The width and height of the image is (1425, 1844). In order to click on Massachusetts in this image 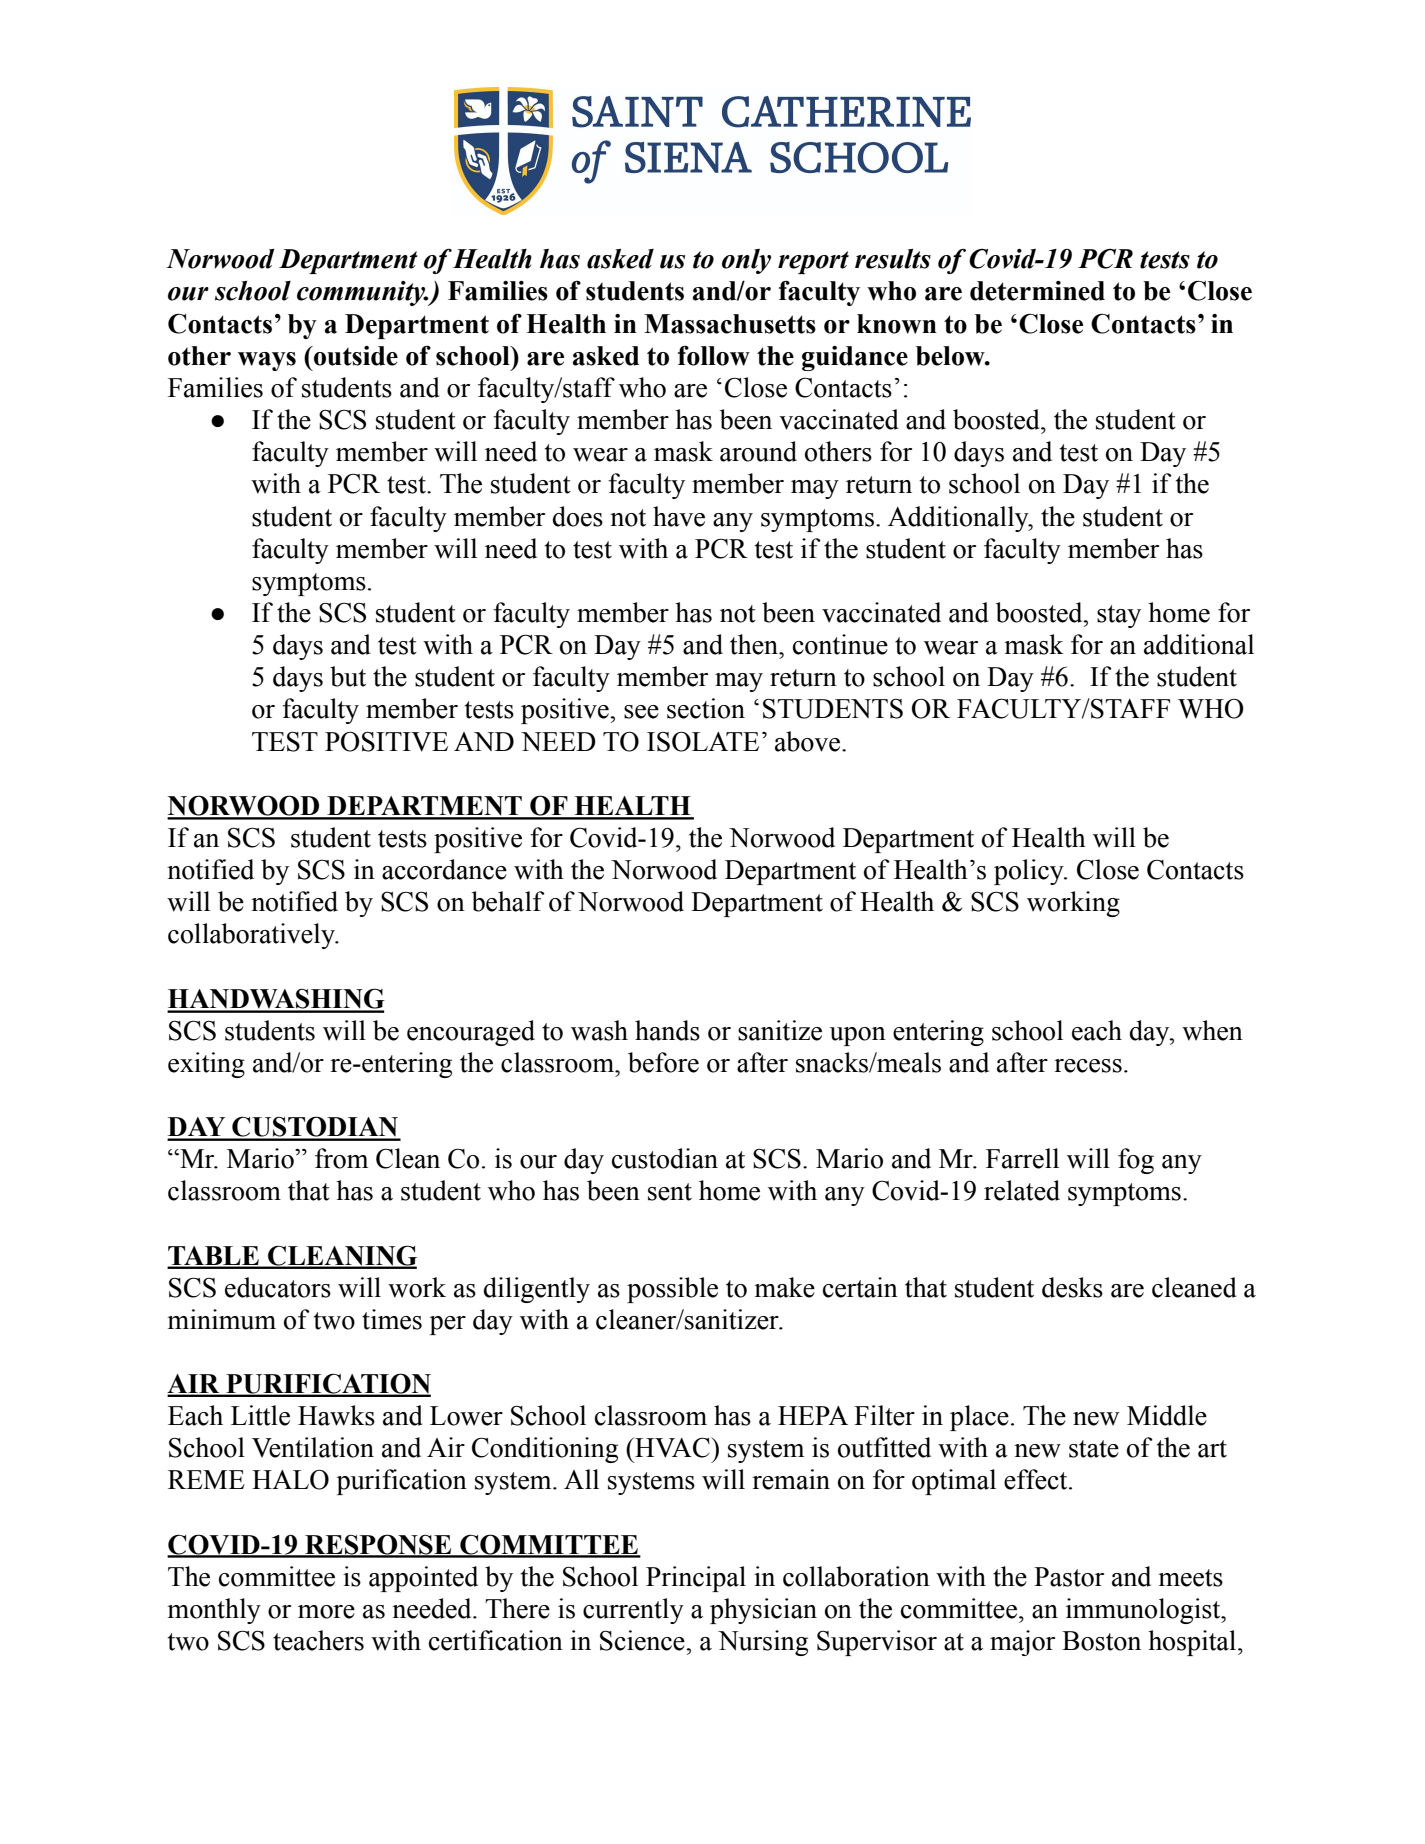, I will do `click(730, 324)`.
